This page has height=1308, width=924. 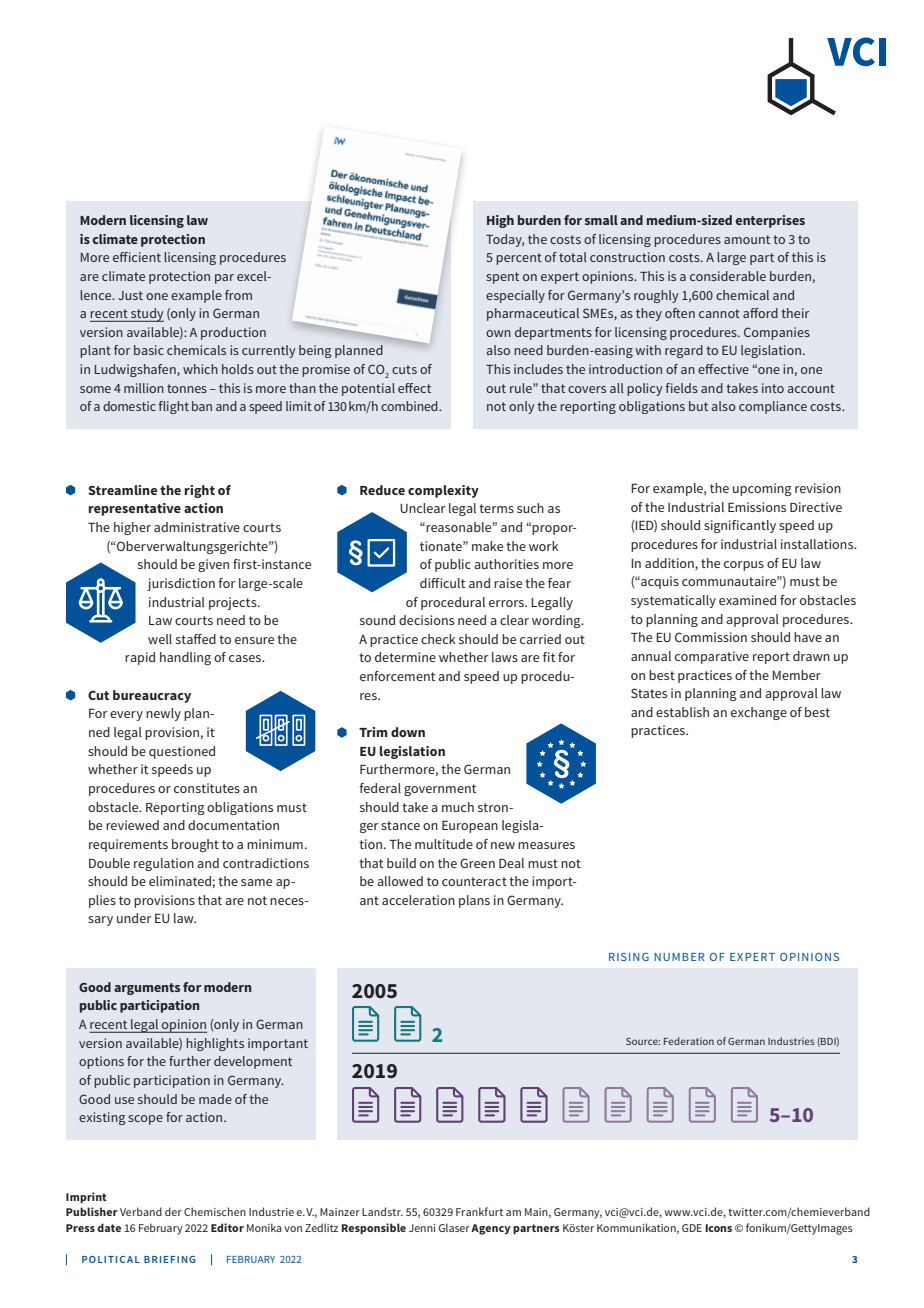 I want to click on spent, so click(x=502, y=278).
